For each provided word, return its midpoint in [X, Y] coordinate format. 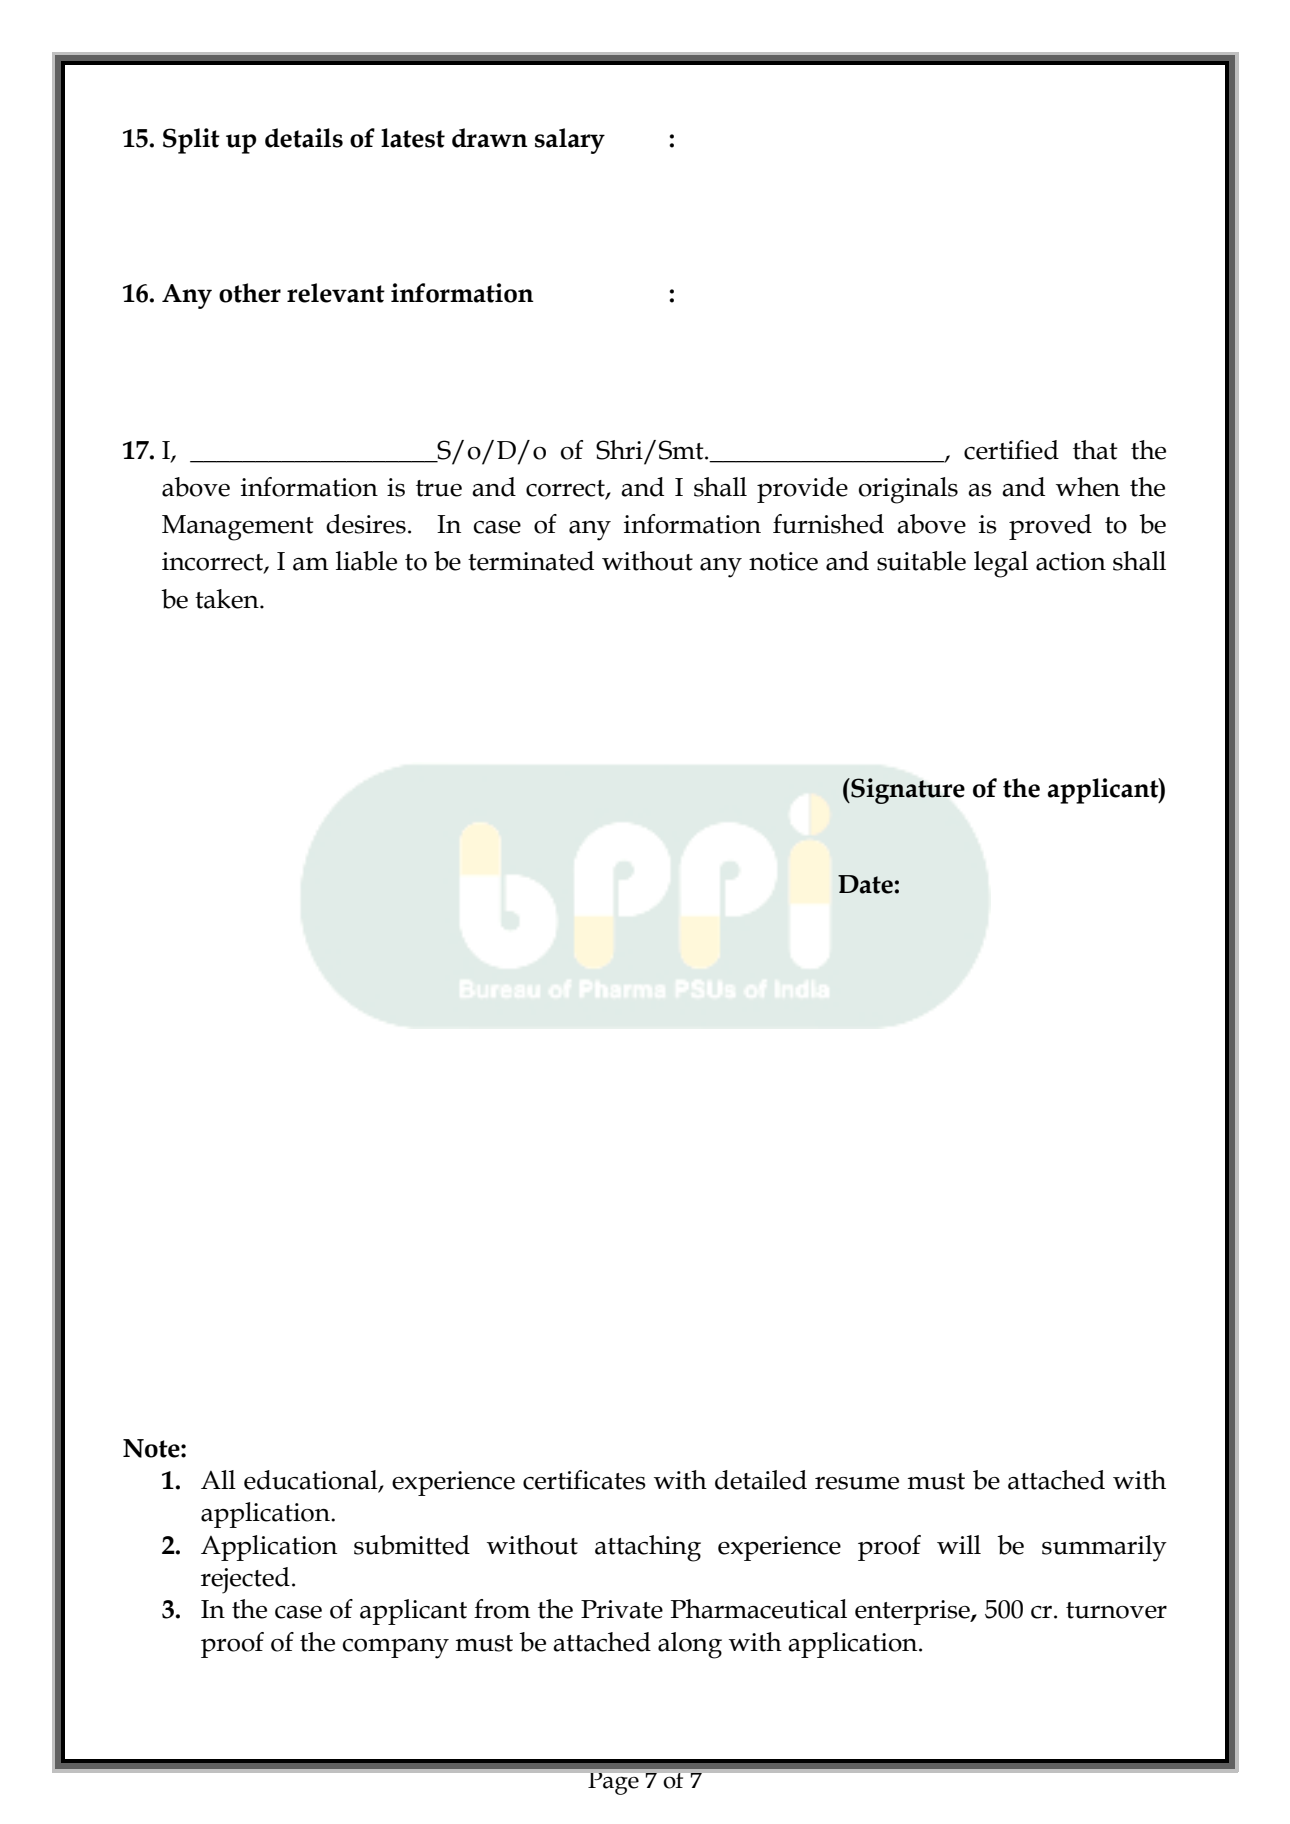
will [959, 1544]
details [304, 138]
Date [866, 884]
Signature [907, 791]
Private [622, 1609]
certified [1011, 450]
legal [1001, 564]
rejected [245, 1580]
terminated [531, 561]
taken [228, 599]
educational [312, 1481]
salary [570, 141]
